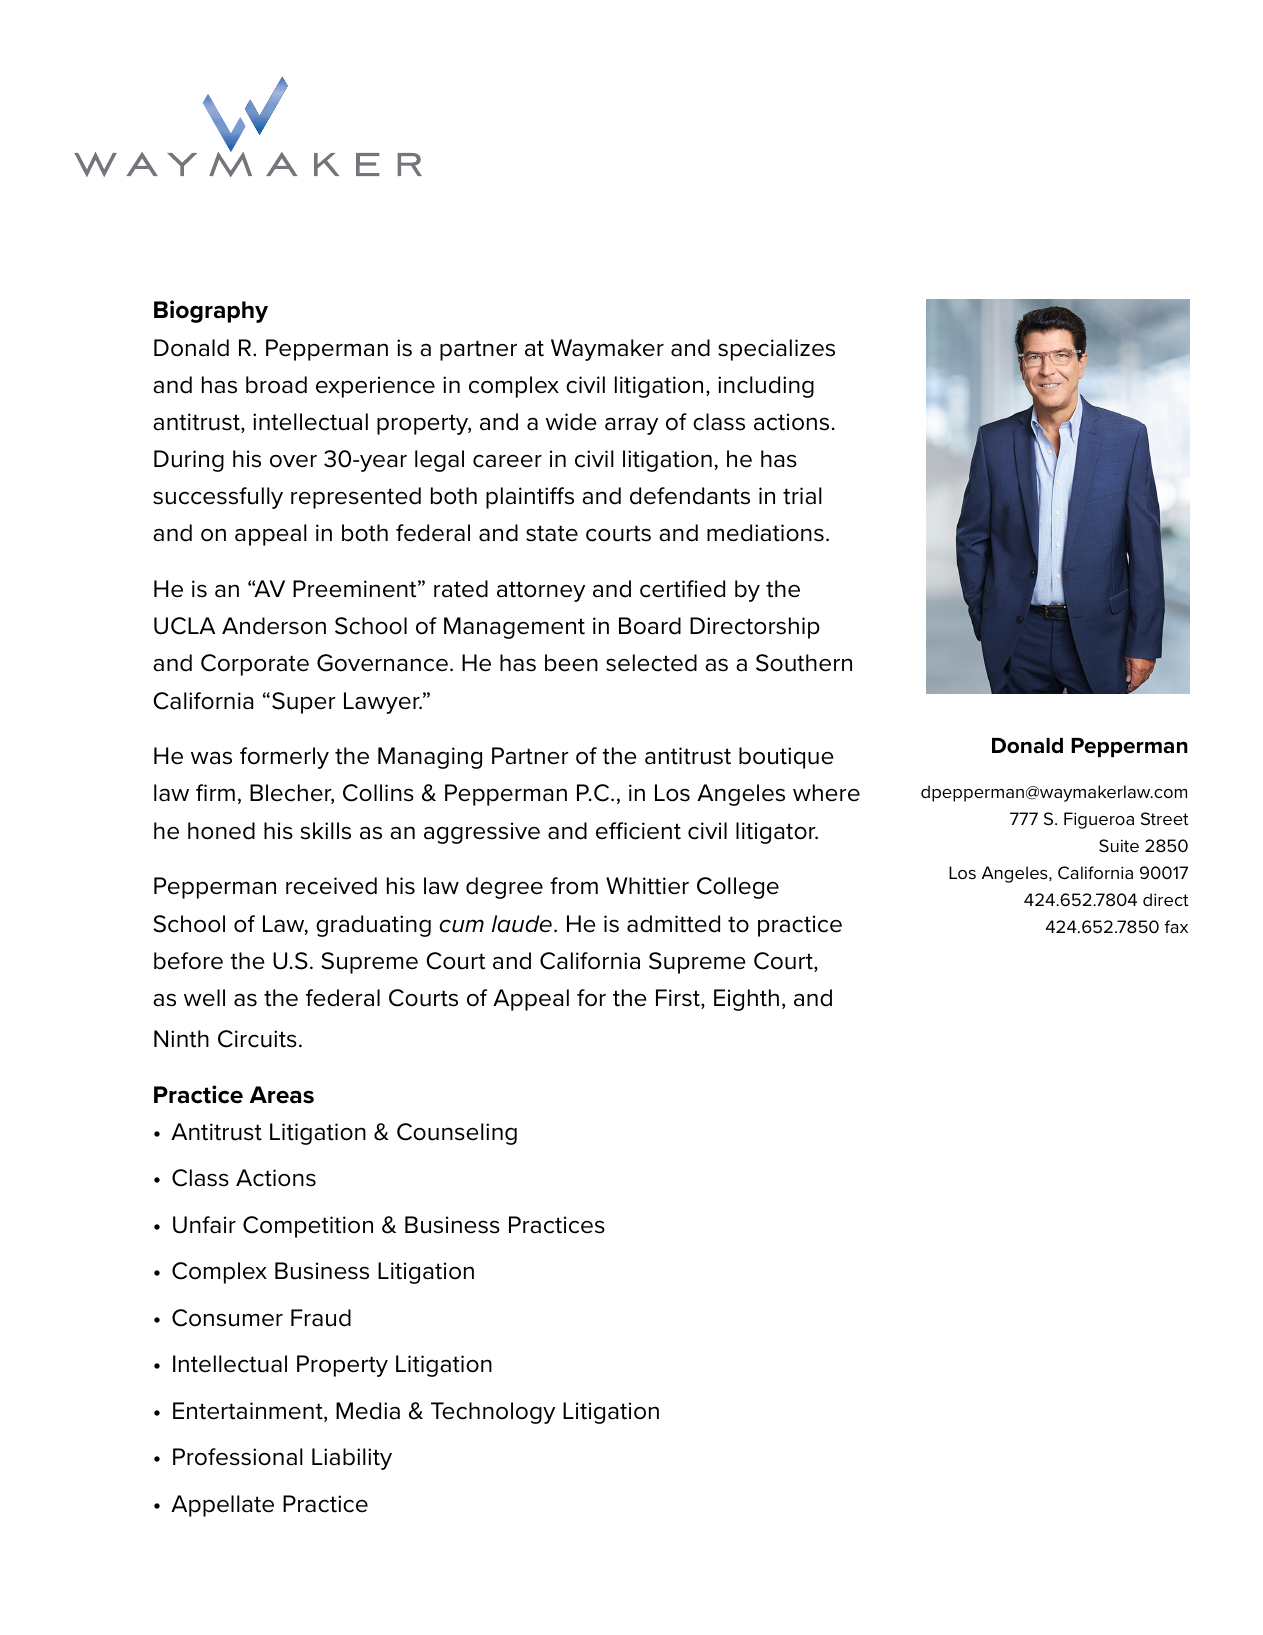 This screenshot has height=1635, width=1263. Describe the element at coordinates (650, 626) in the screenshot. I see `Board` at that location.
